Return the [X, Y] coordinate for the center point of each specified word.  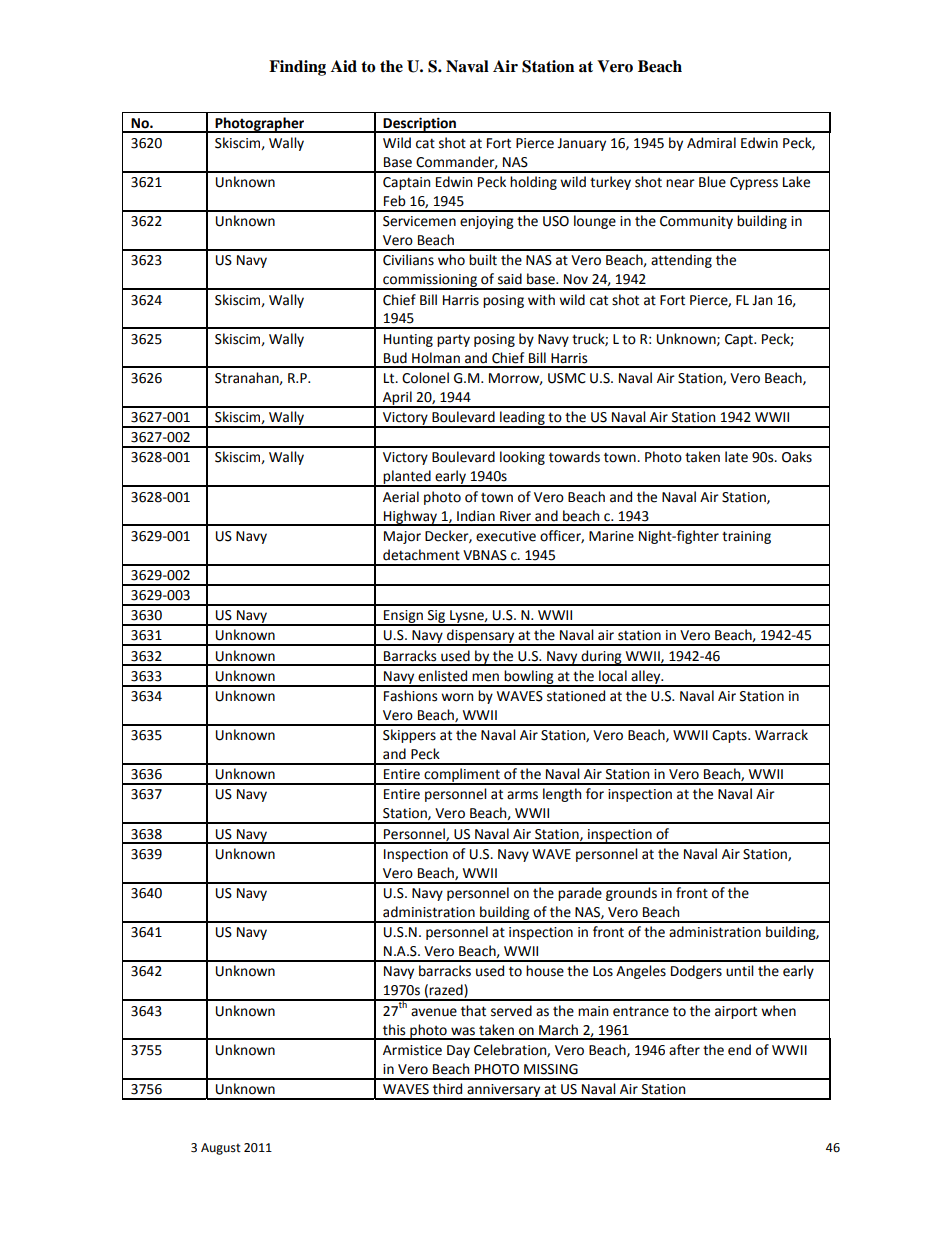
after [684, 1050]
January [581, 144]
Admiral [711, 143]
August [221, 1149]
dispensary [481, 637]
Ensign [403, 617]
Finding [297, 68]
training [746, 537]
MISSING [551, 1069]
